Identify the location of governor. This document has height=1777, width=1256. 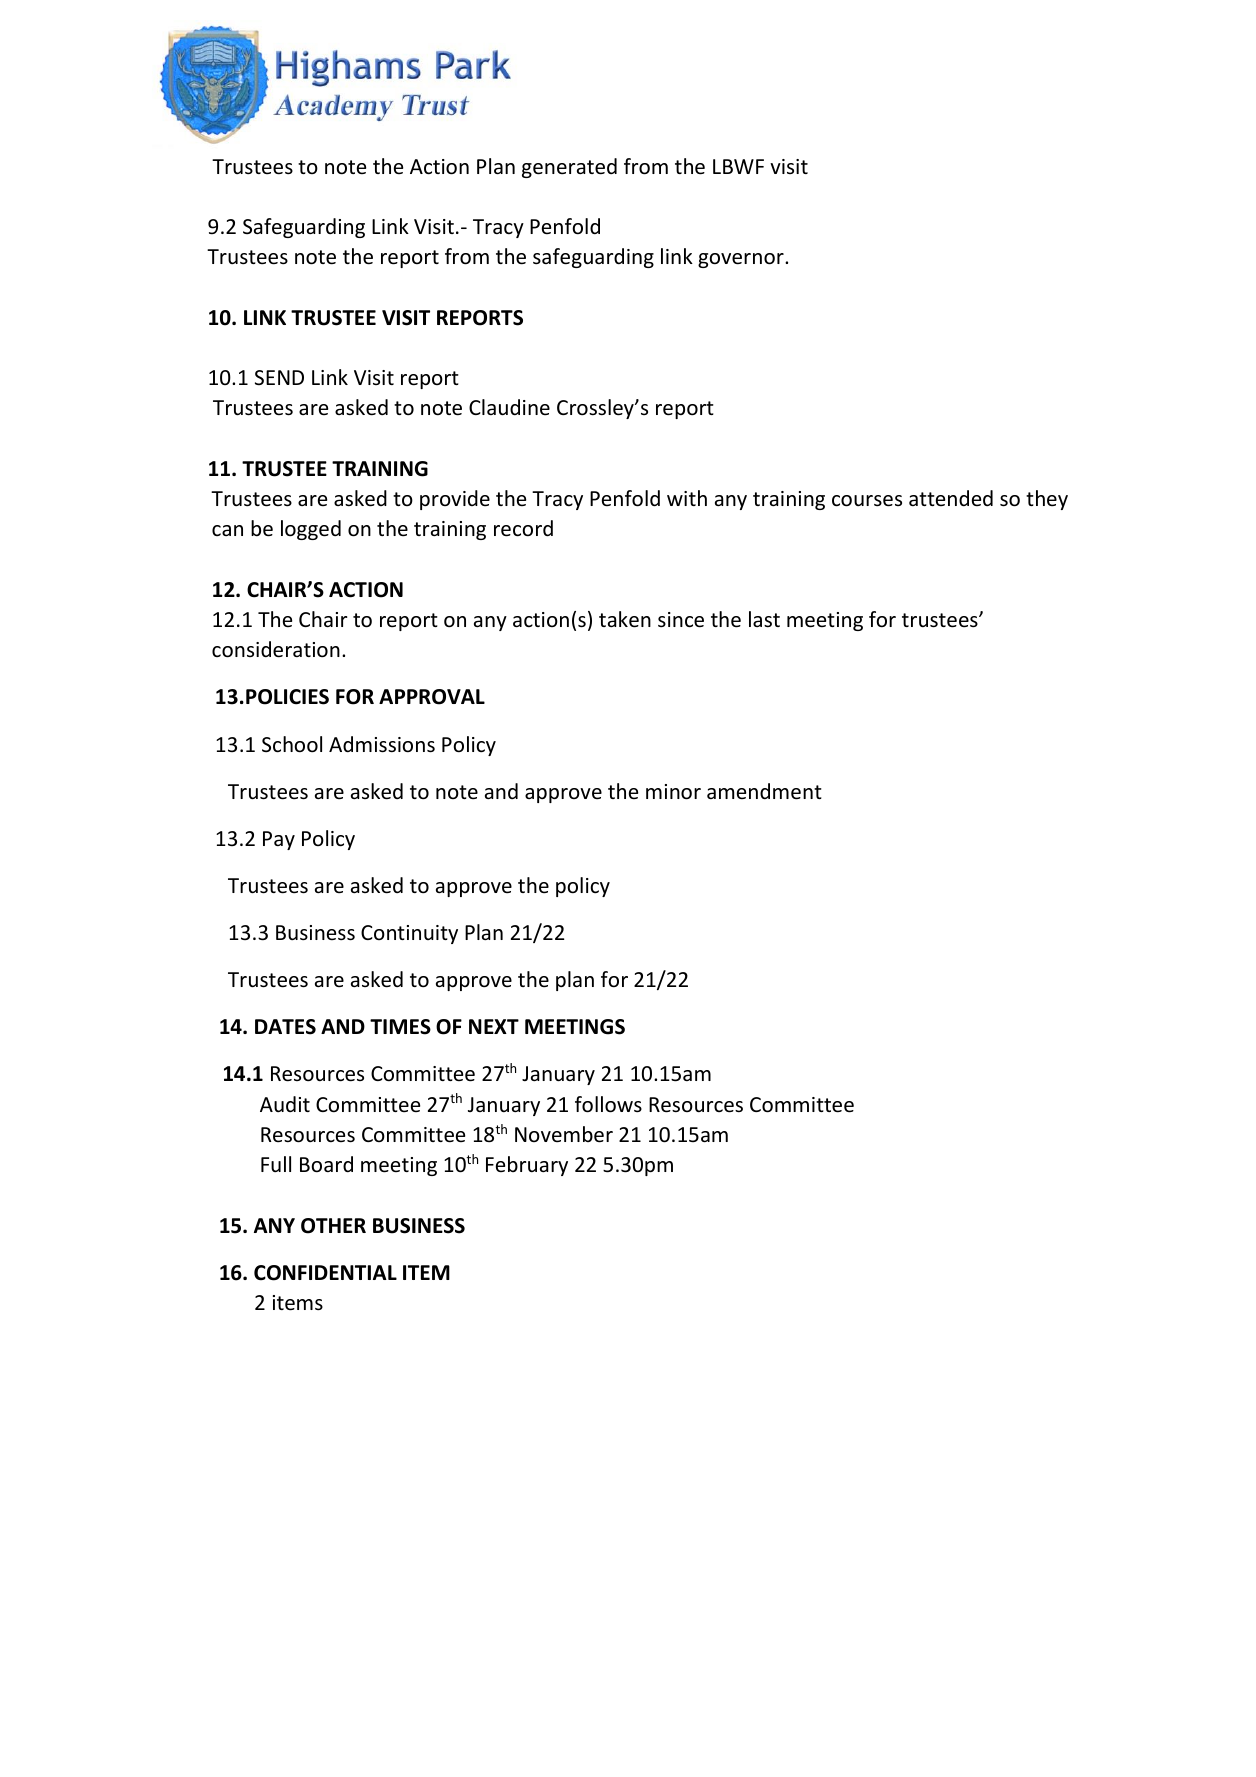
(742, 260).
